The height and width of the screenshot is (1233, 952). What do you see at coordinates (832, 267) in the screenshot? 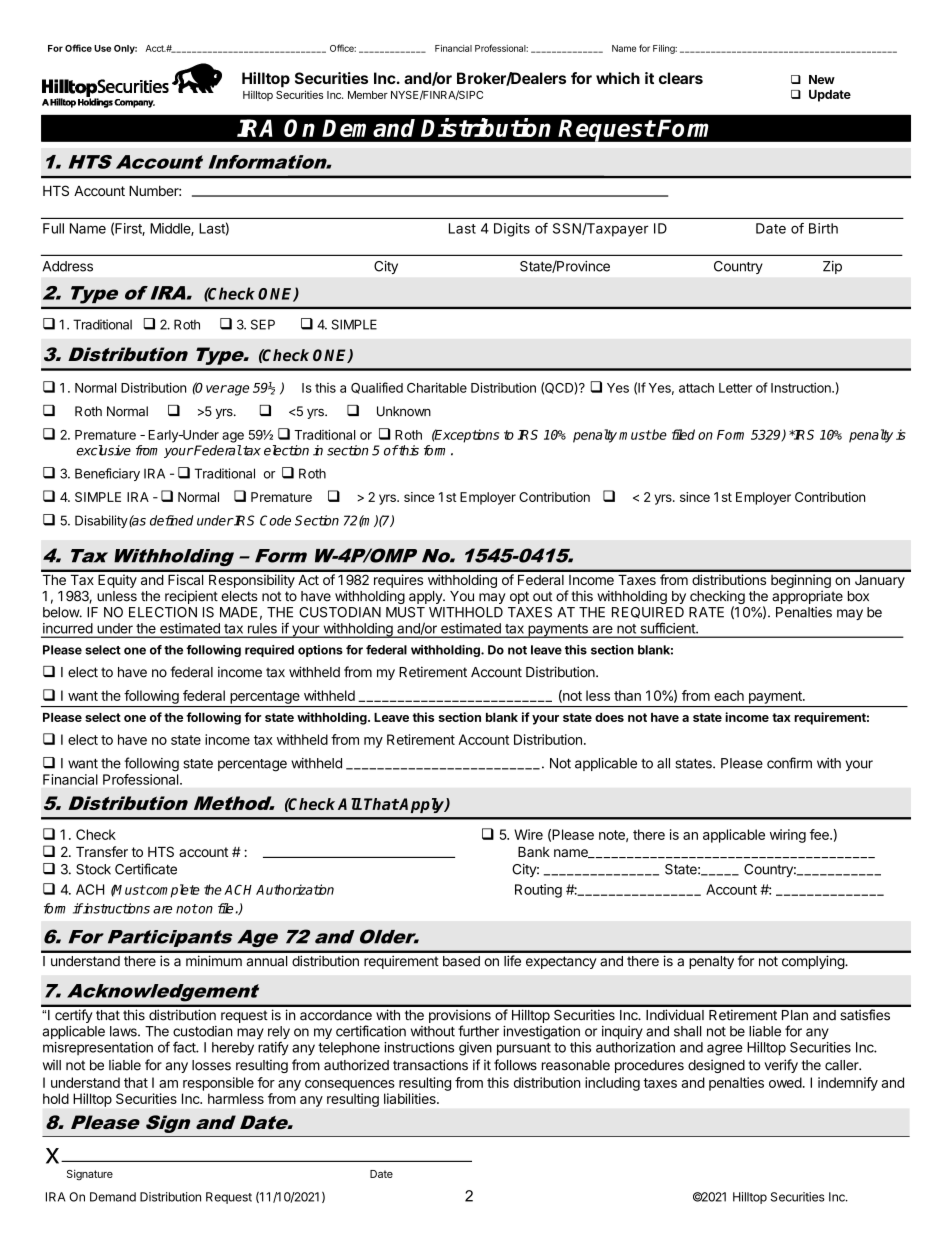
I see `Zip` at bounding box center [832, 267].
